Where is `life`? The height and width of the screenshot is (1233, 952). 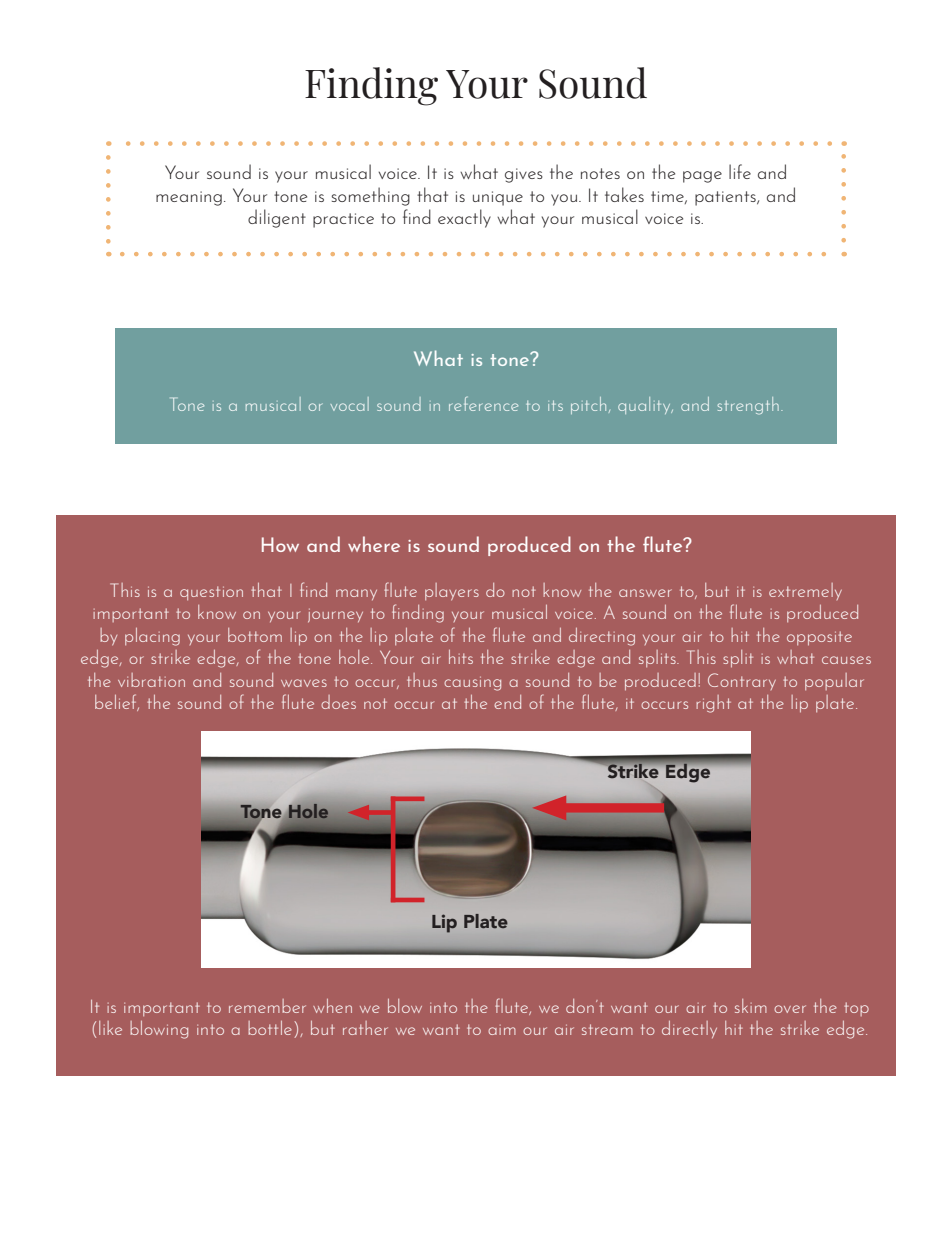 life is located at coordinates (740, 171).
